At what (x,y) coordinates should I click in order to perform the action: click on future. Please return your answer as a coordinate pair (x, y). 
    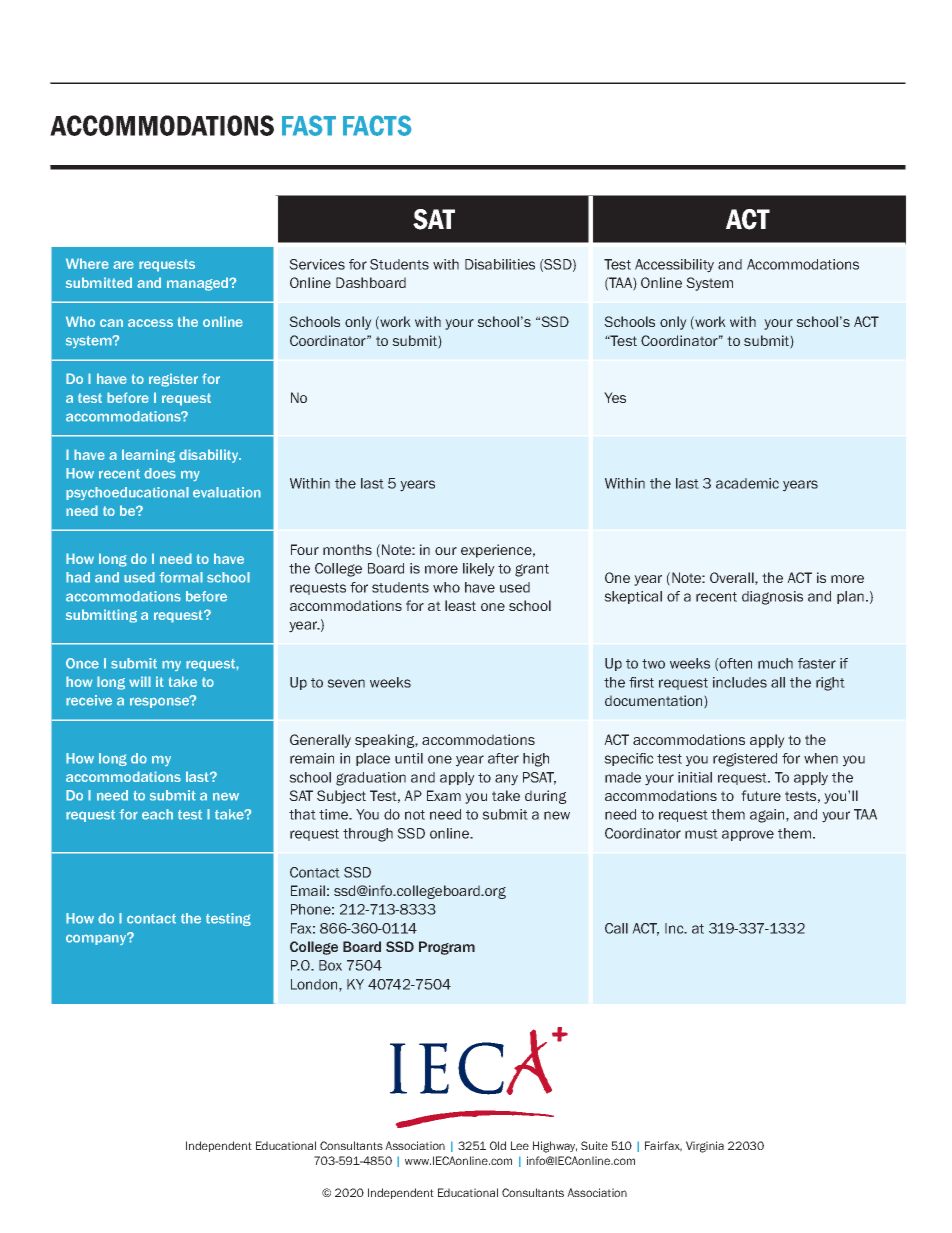
    Looking at the image, I should click on (761, 795).
